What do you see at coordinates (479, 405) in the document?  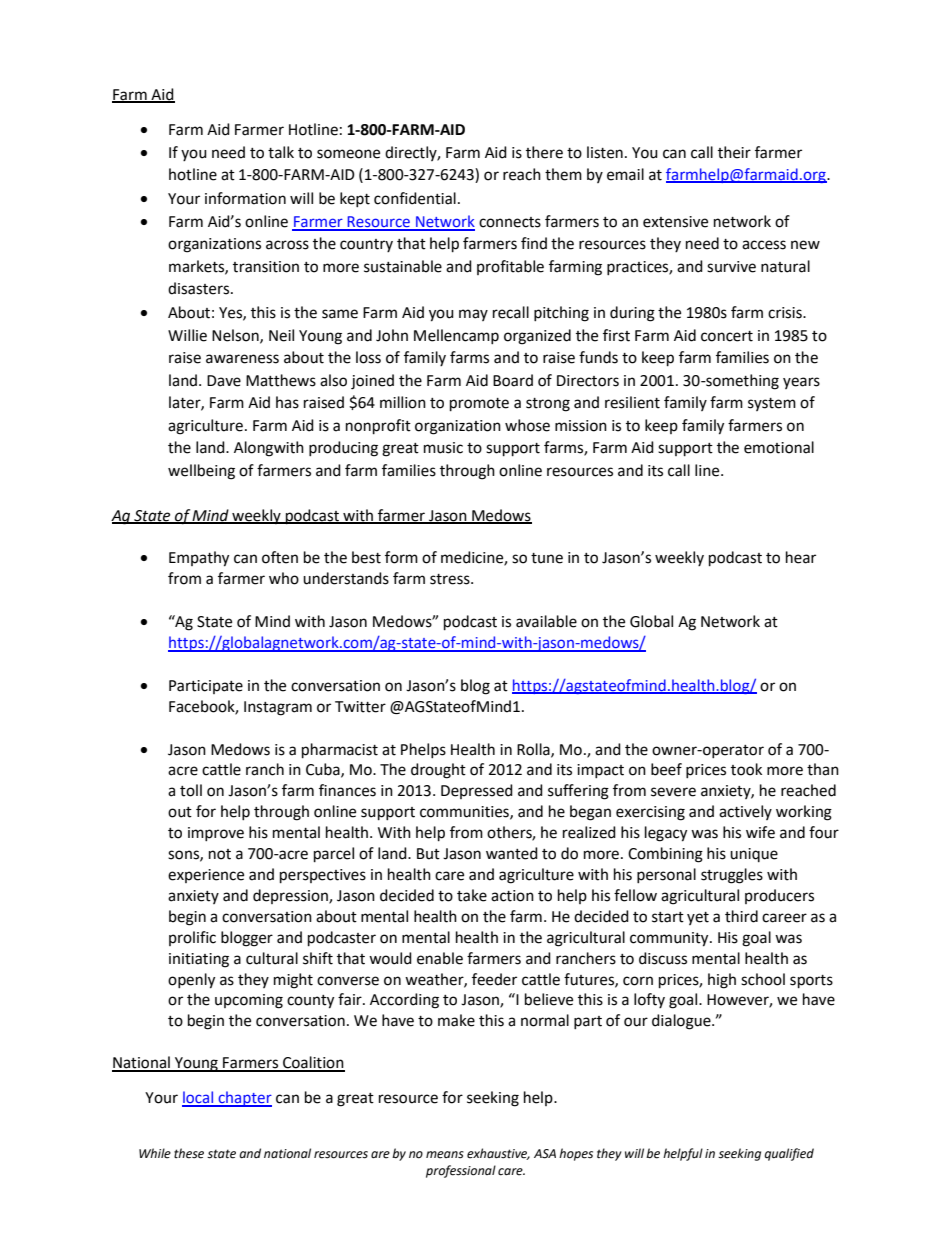 I see `promote` at bounding box center [479, 405].
